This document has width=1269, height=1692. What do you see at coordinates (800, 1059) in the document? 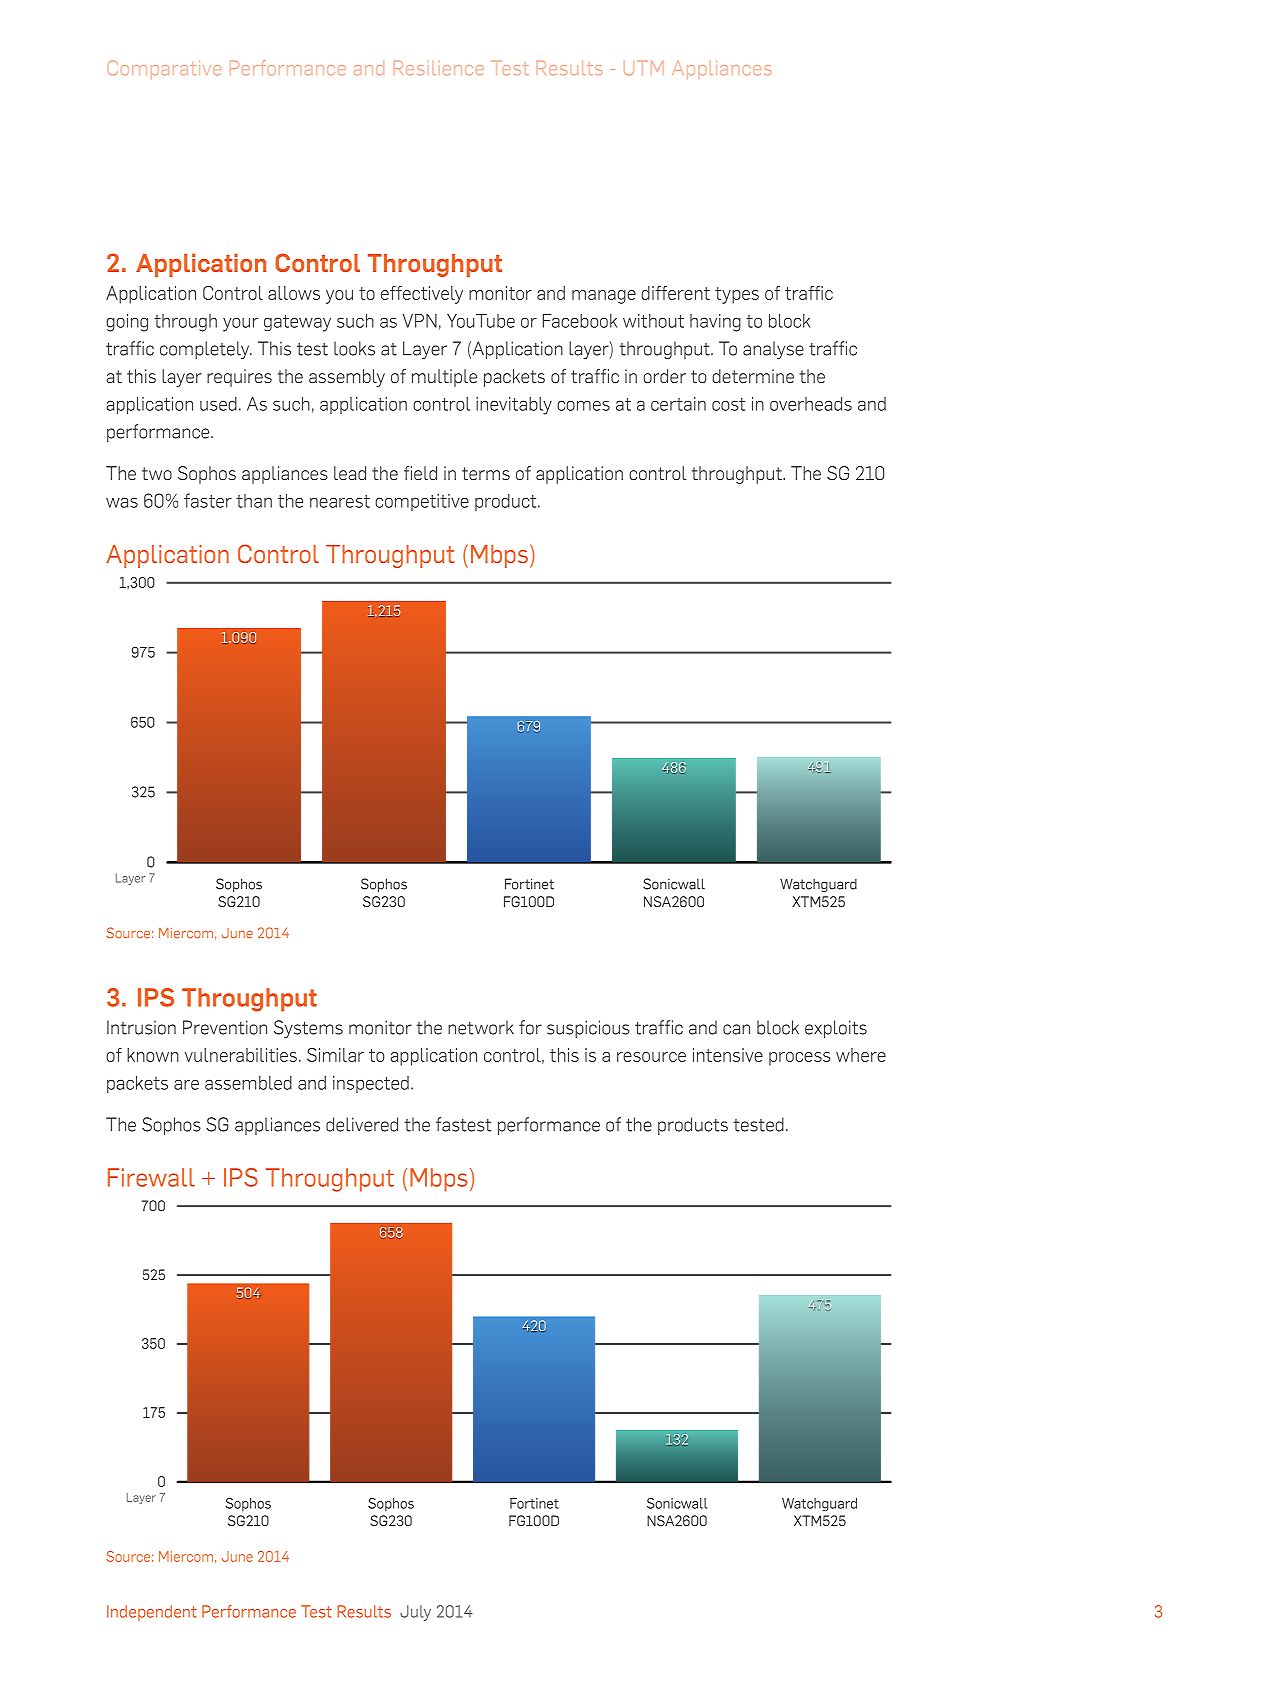
I see `process` at bounding box center [800, 1059].
